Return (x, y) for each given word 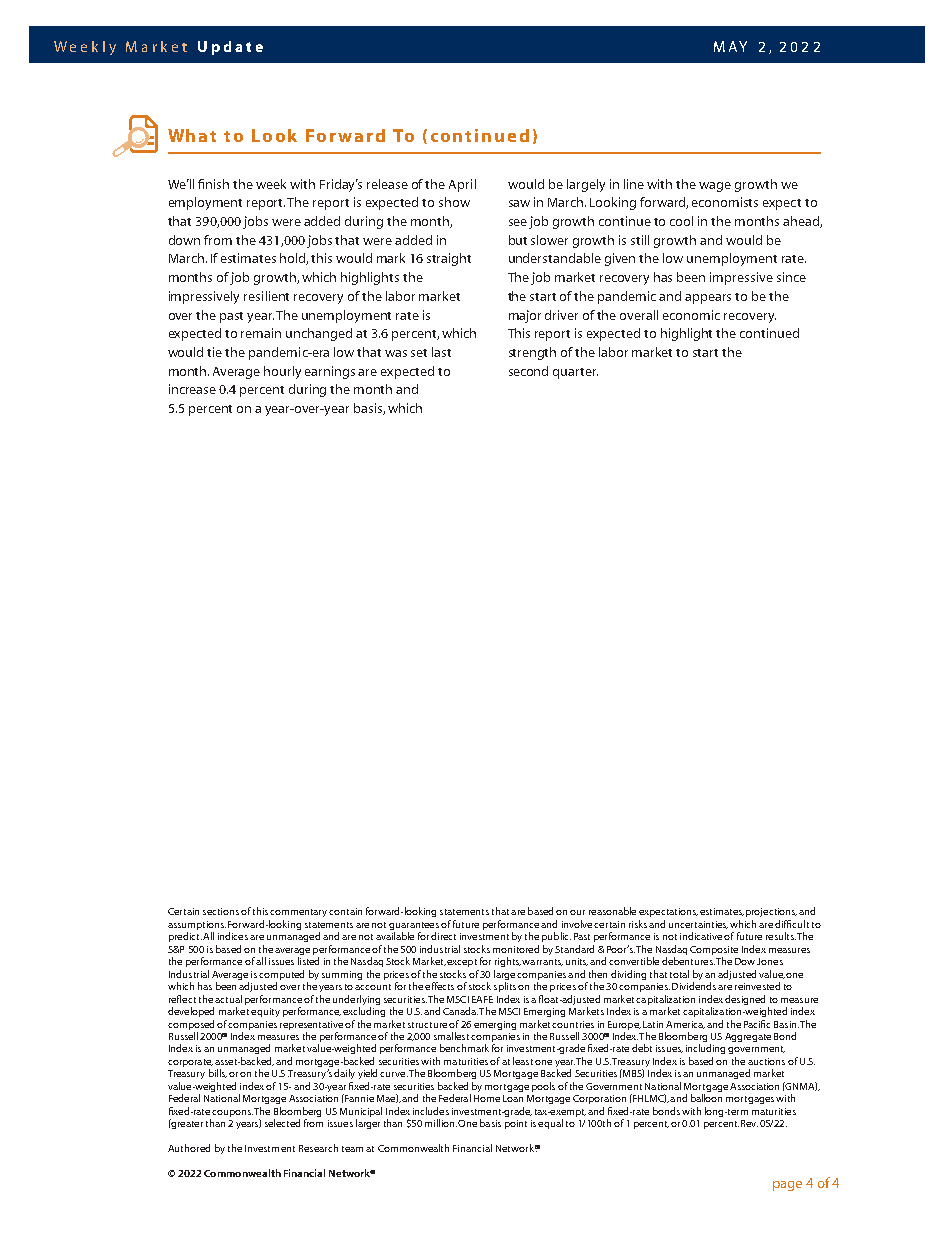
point (516, 1124)
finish (213, 184)
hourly (282, 372)
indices (233, 936)
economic (691, 315)
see (518, 222)
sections (221, 911)
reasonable (612, 911)
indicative (701, 936)
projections (771, 912)
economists (725, 202)
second (528, 371)
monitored (516, 949)
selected (282, 1123)
